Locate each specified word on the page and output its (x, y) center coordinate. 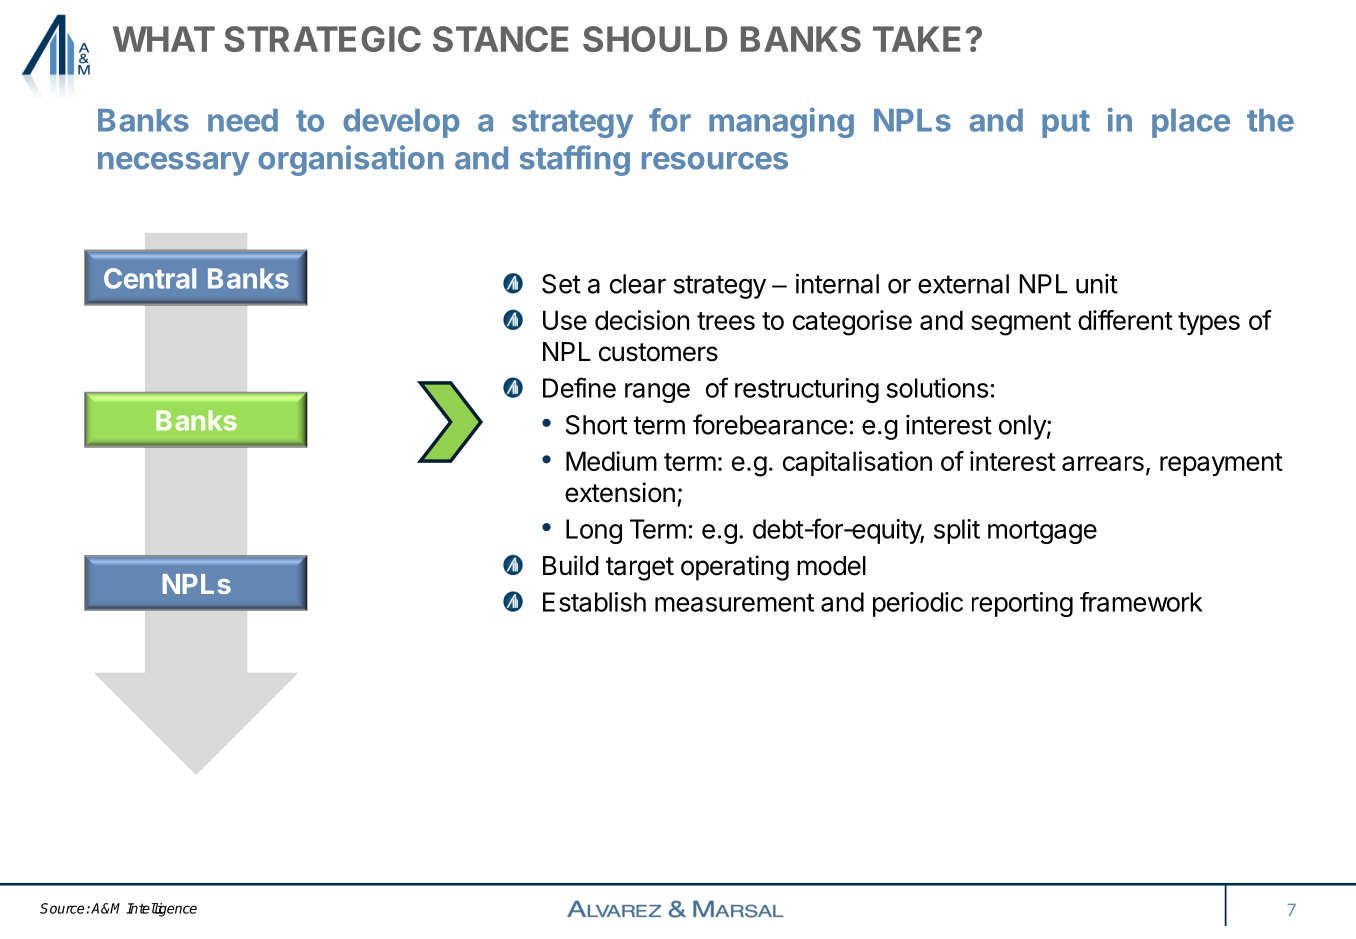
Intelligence (161, 910)
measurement (734, 603)
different (1125, 320)
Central (150, 278)
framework (1141, 602)
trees (726, 321)
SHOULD (655, 39)
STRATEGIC (322, 39)
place (1191, 123)
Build (571, 565)
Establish (594, 602)
